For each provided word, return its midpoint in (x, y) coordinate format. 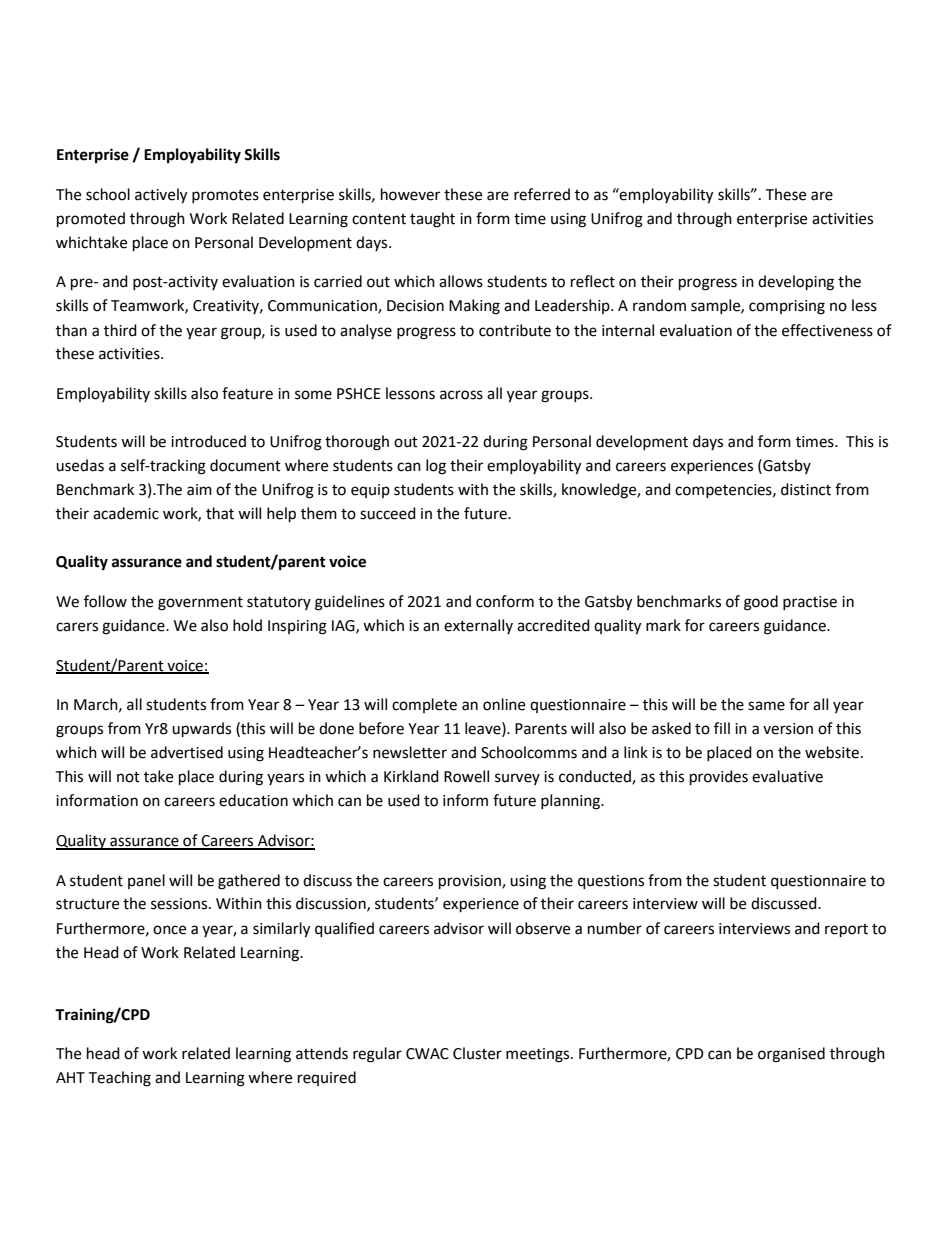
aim (199, 490)
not (128, 777)
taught (432, 220)
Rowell (466, 776)
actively (161, 196)
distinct (806, 489)
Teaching (119, 1079)
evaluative (787, 776)
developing (796, 283)
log (436, 467)
